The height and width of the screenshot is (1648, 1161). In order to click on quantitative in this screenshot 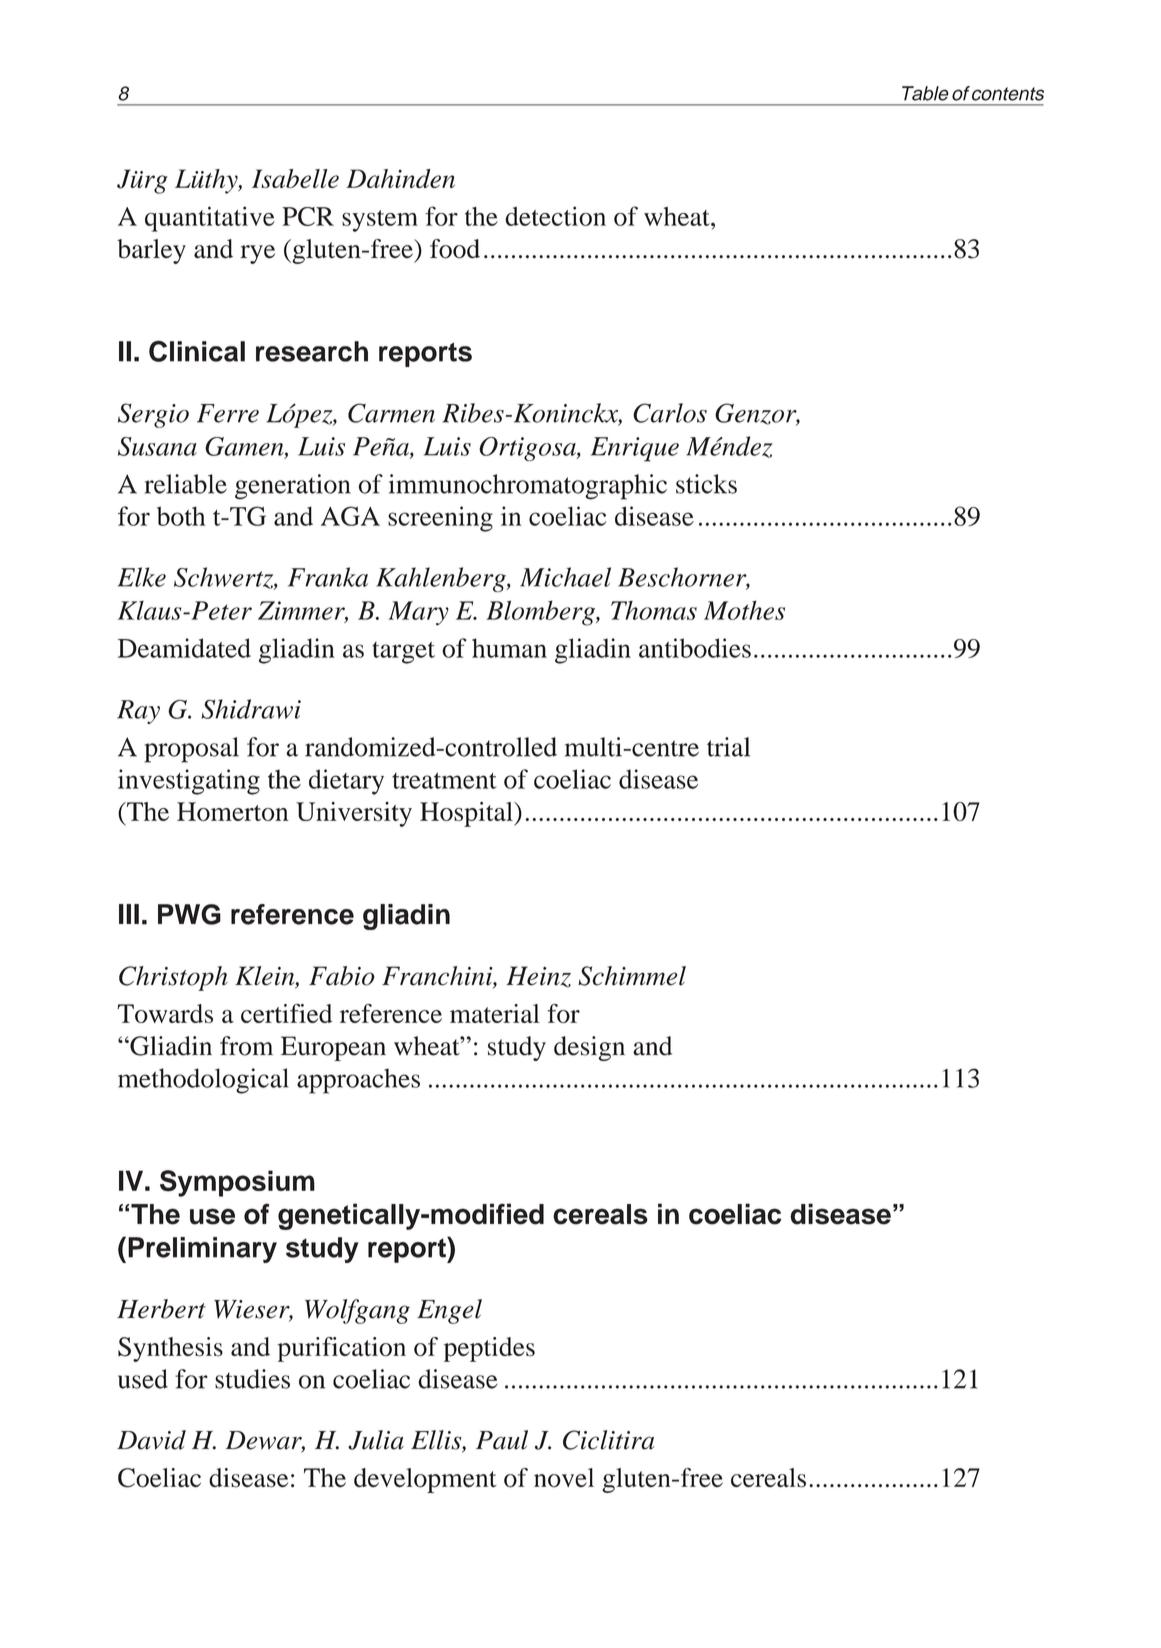, I will do `click(210, 219)`.
